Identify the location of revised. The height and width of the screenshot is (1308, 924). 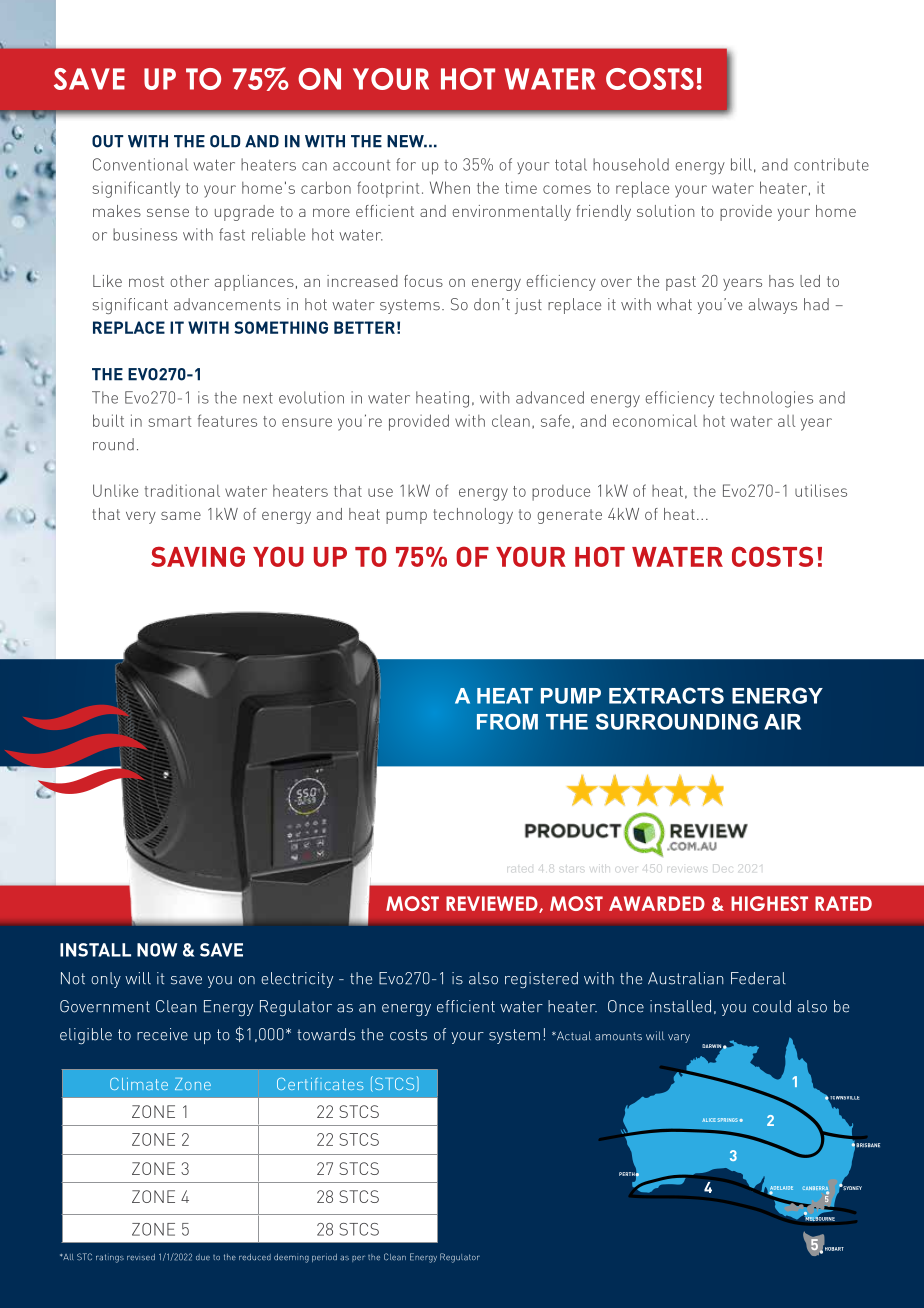
(141, 1257).
